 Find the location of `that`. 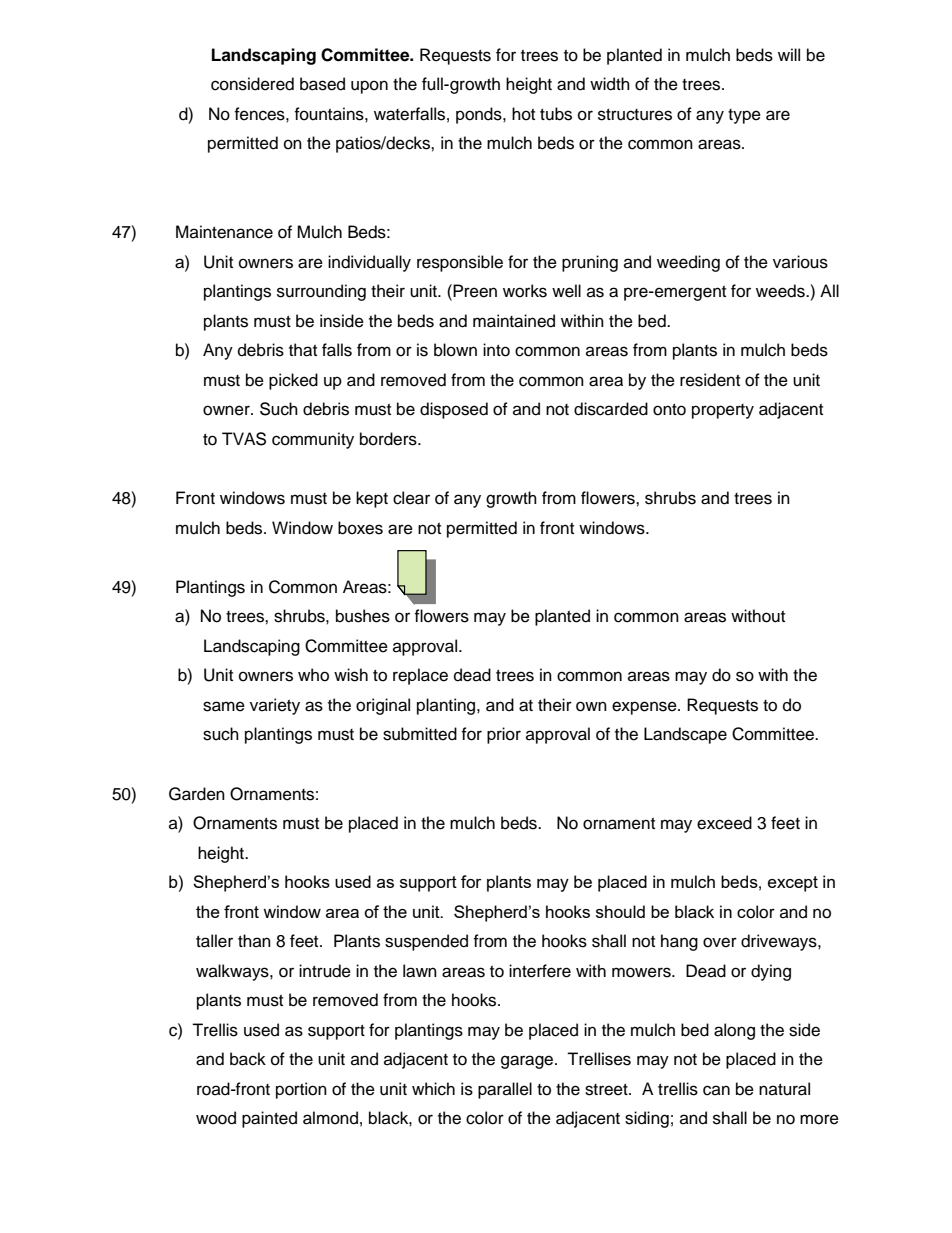

that is located at coordinates (303, 350).
